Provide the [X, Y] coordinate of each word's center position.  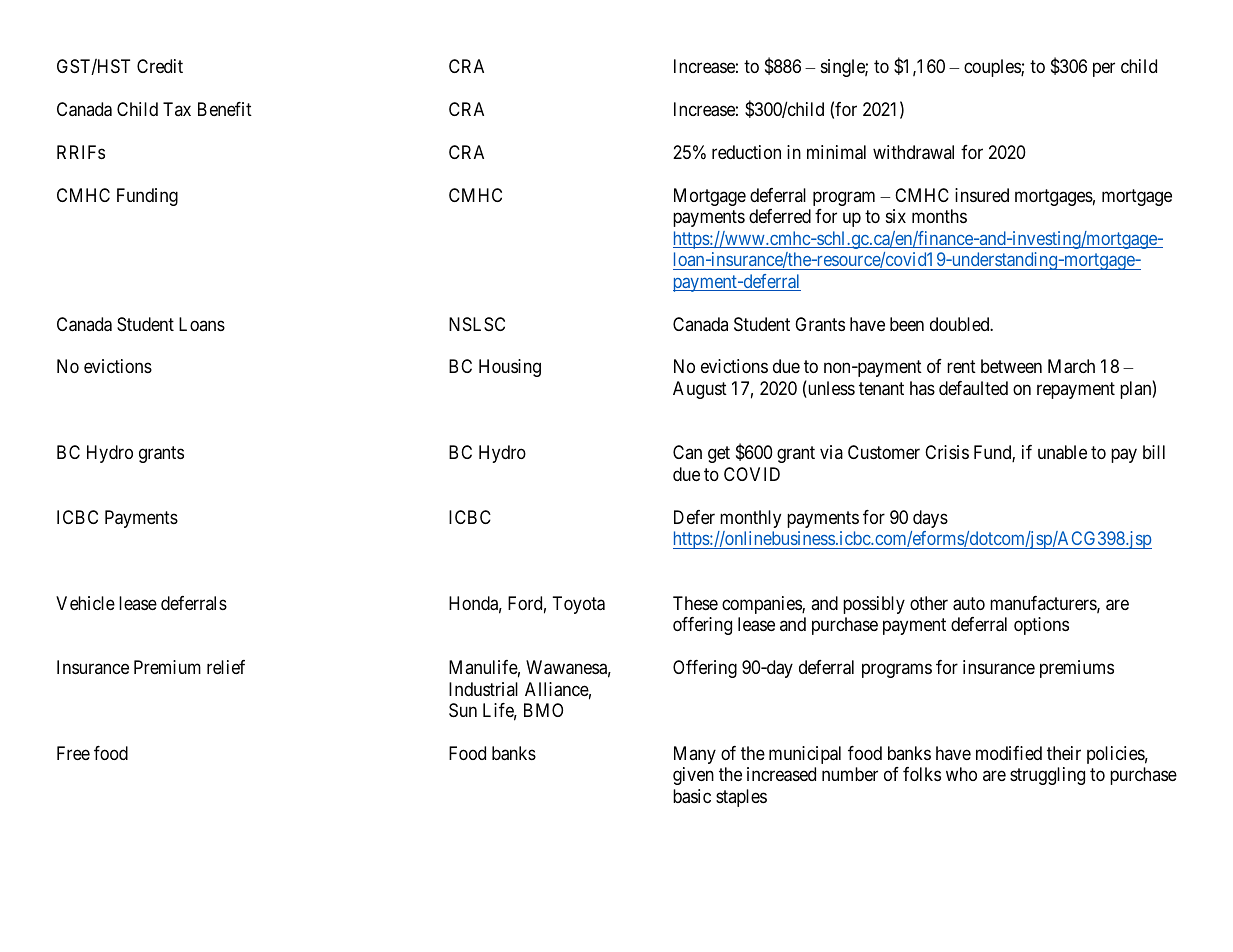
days [930, 519]
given [693, 776]
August [700, 390]
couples [993, 68]
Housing [510, 368]
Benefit [225, 109]
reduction [746, 152]
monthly [750, 519]
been [907, 324]
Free [73, 753]
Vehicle [85, 603]
